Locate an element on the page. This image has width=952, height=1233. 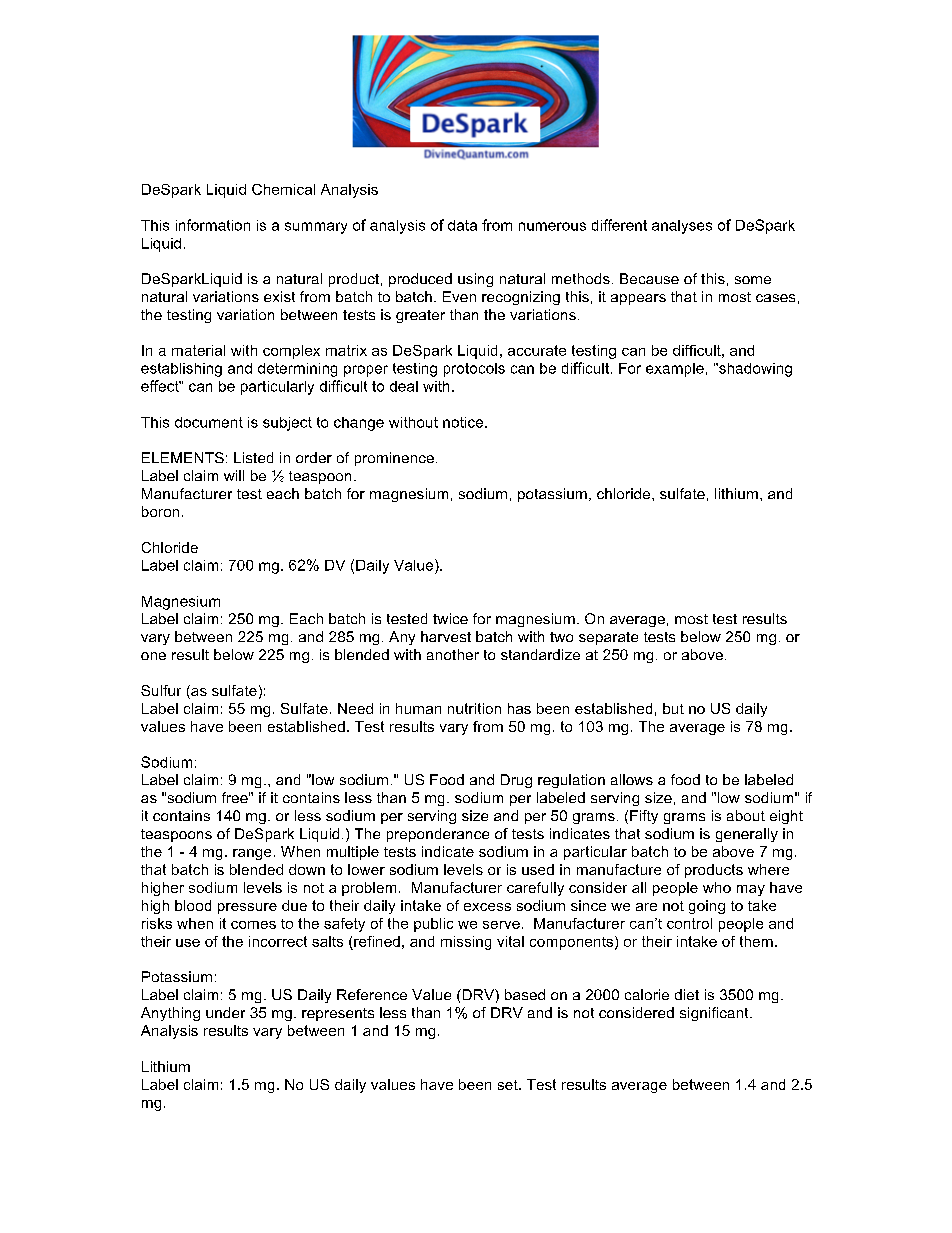
data is located at coordinates (462, 225).
